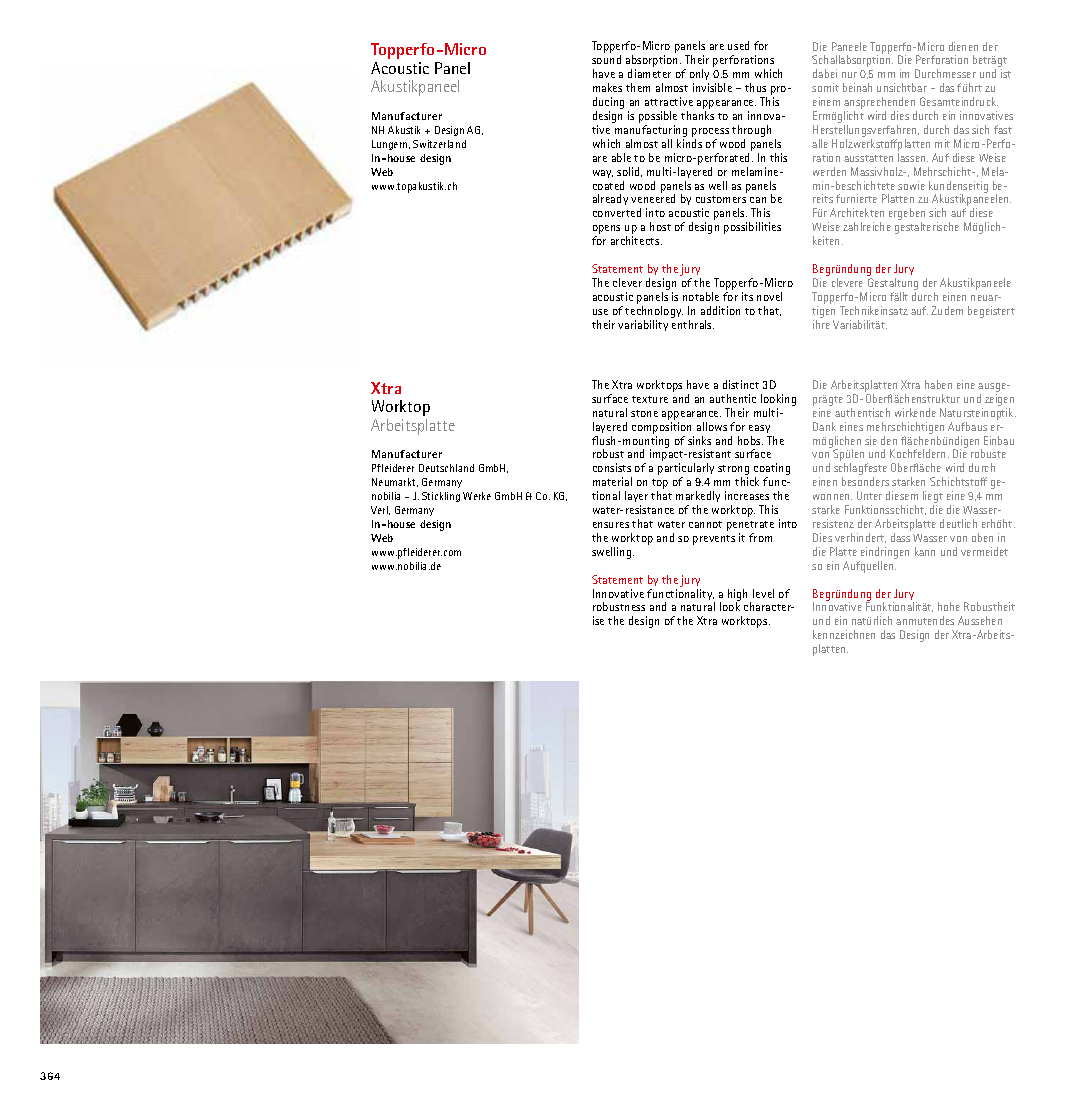 Image resolution: width=1075 pixels, height=1120 pixels. Describe the element at coordinates (644, 413) in the page. I see `stone` at that location.
